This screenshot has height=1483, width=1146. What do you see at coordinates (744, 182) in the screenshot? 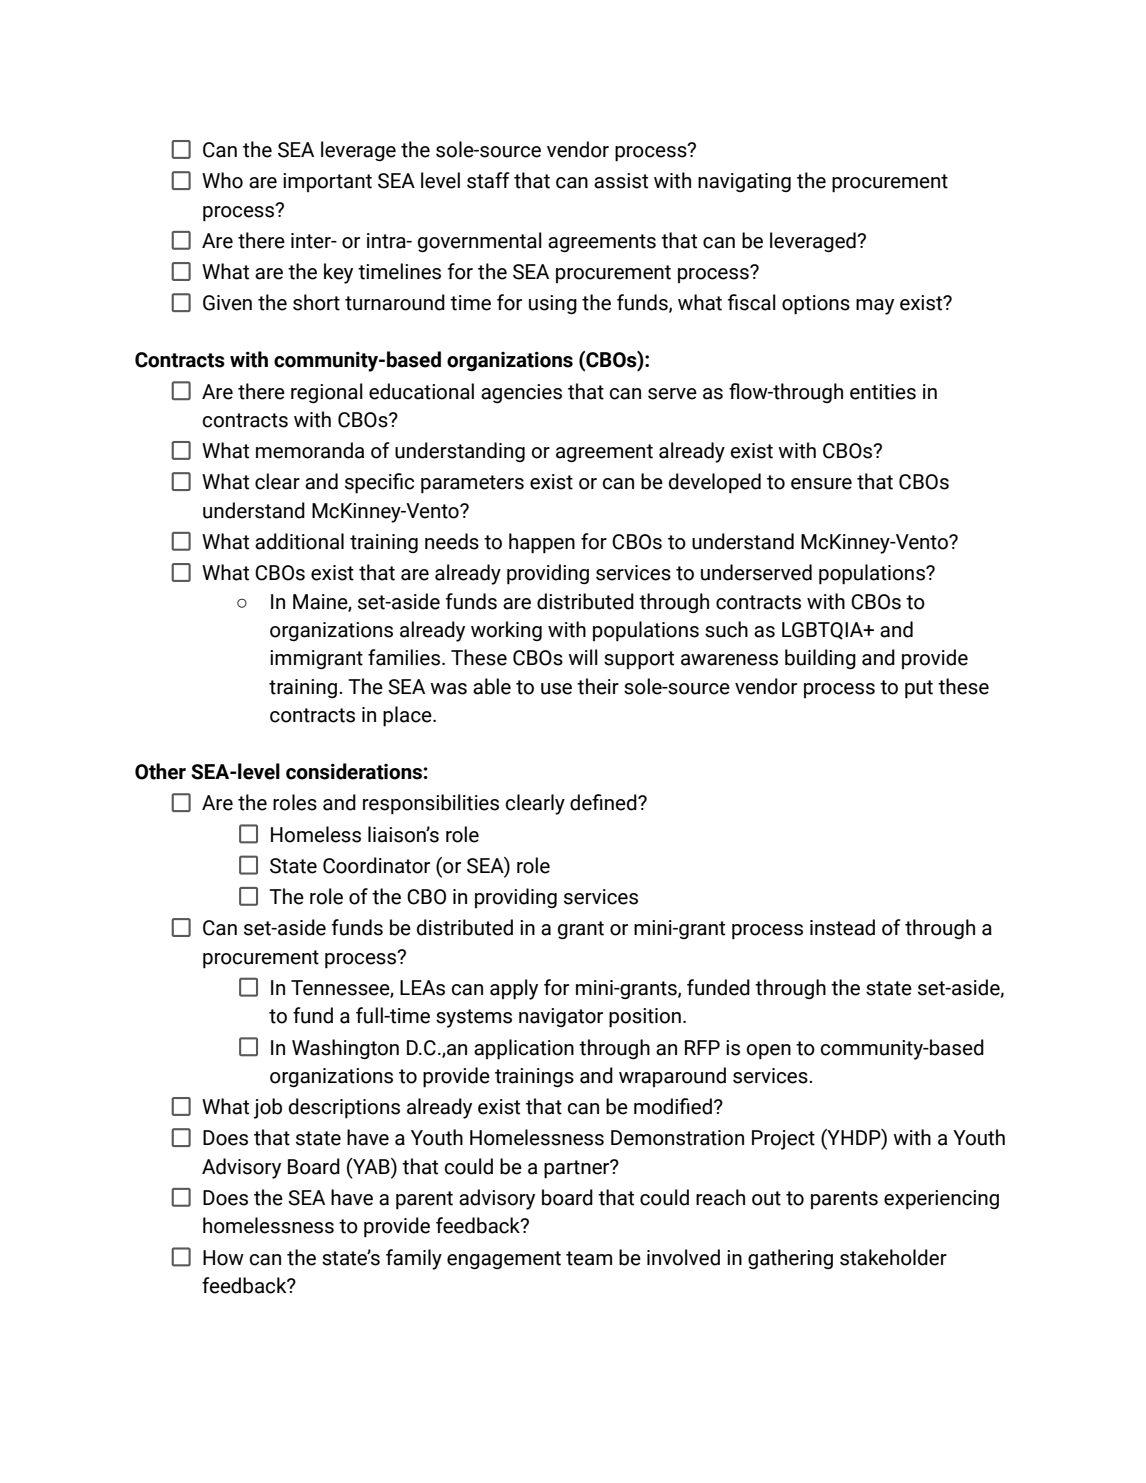
I see `navigating` at bounding box center [744, 182].
